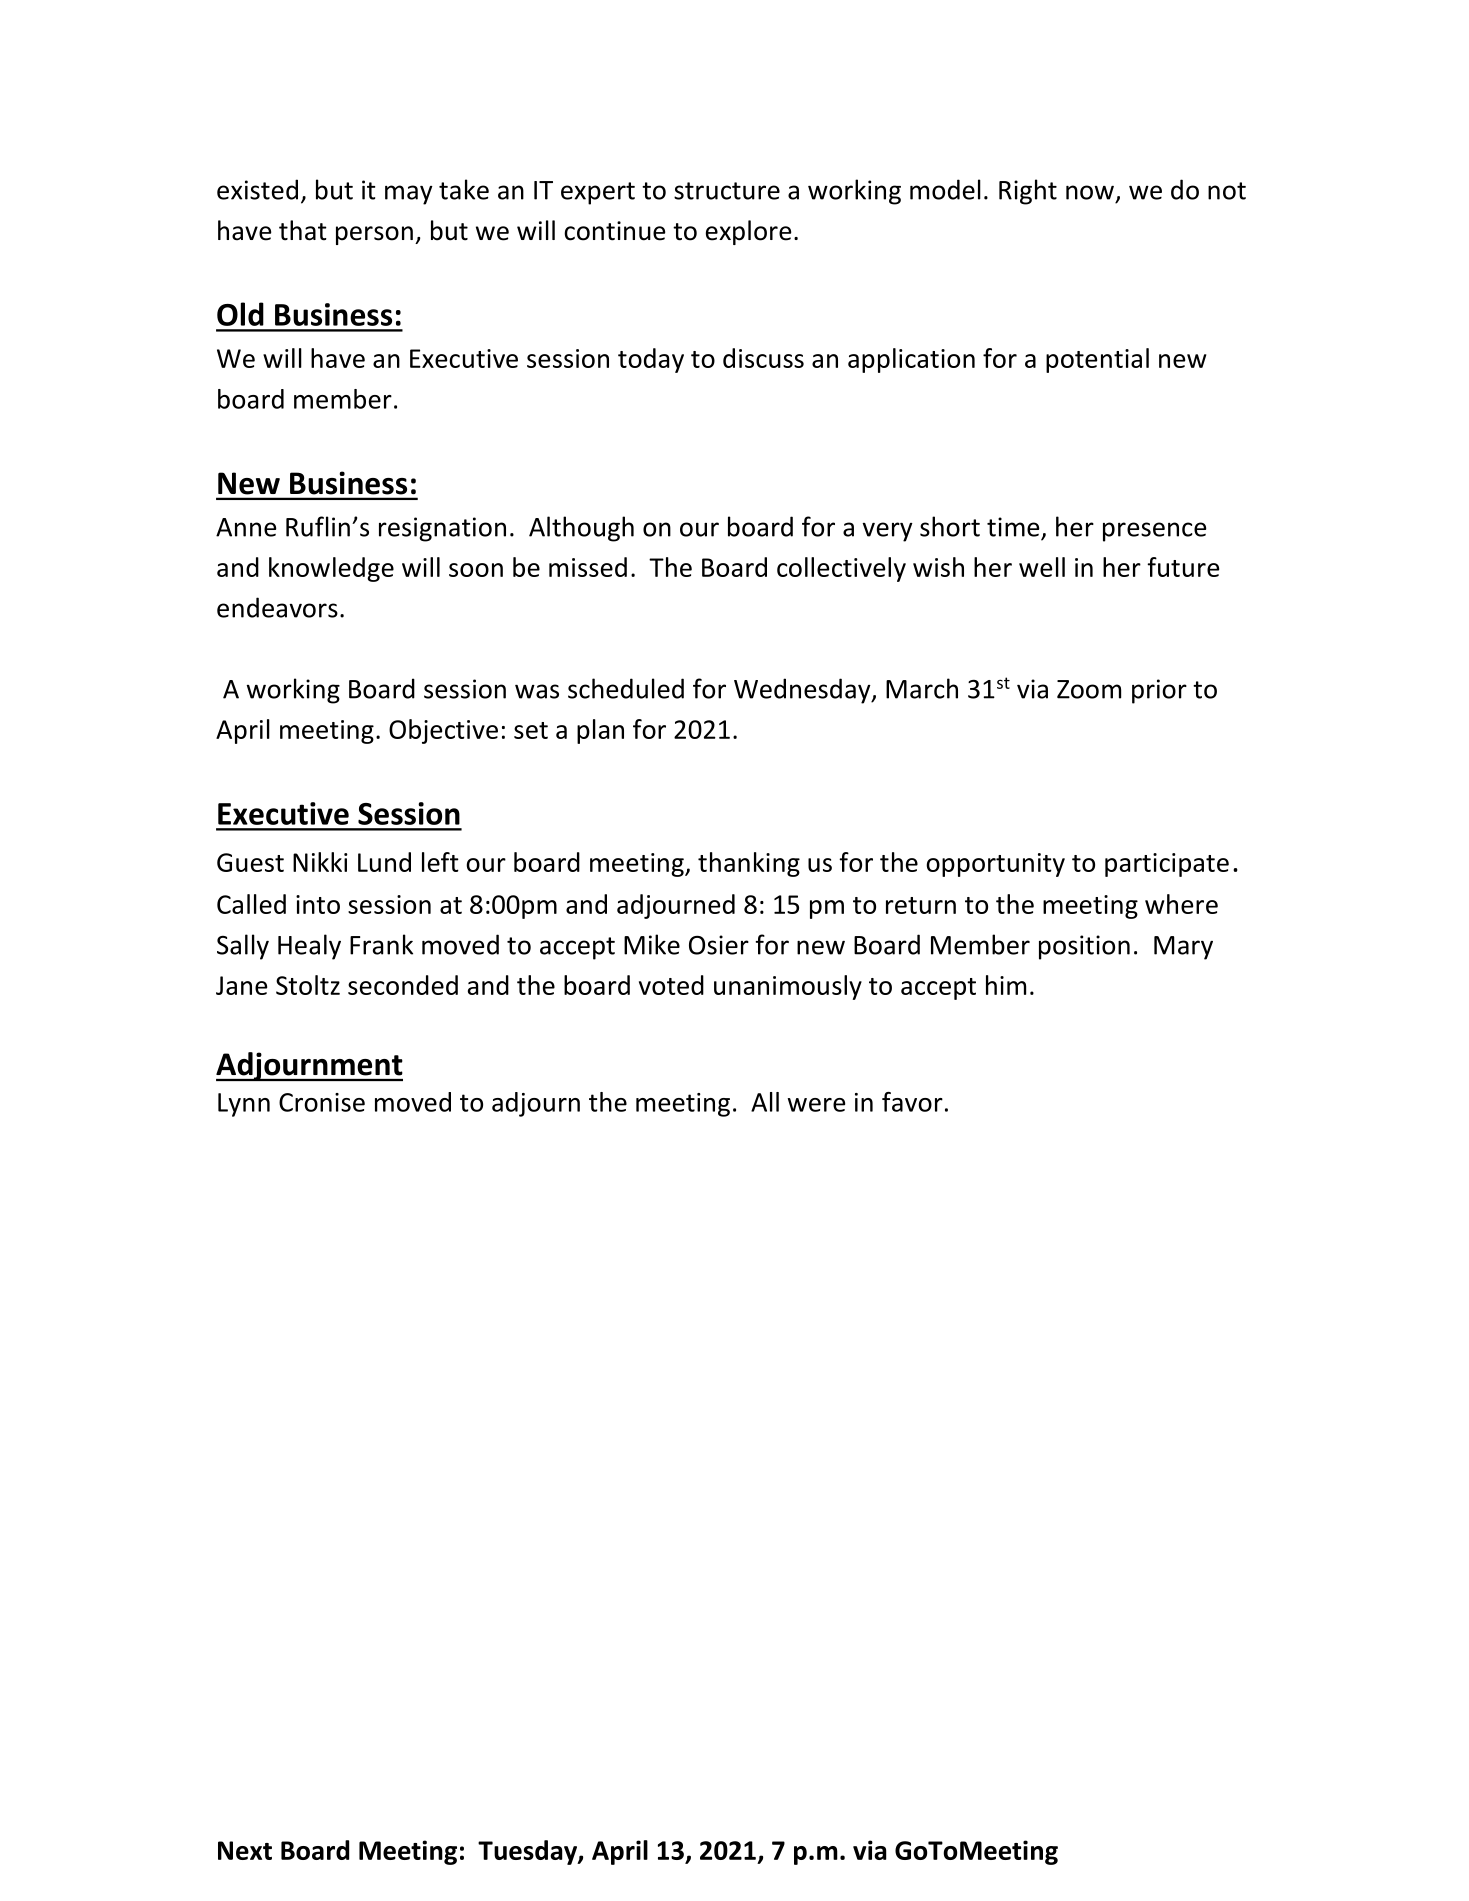  I want to click on explore, so click(749, 232).
